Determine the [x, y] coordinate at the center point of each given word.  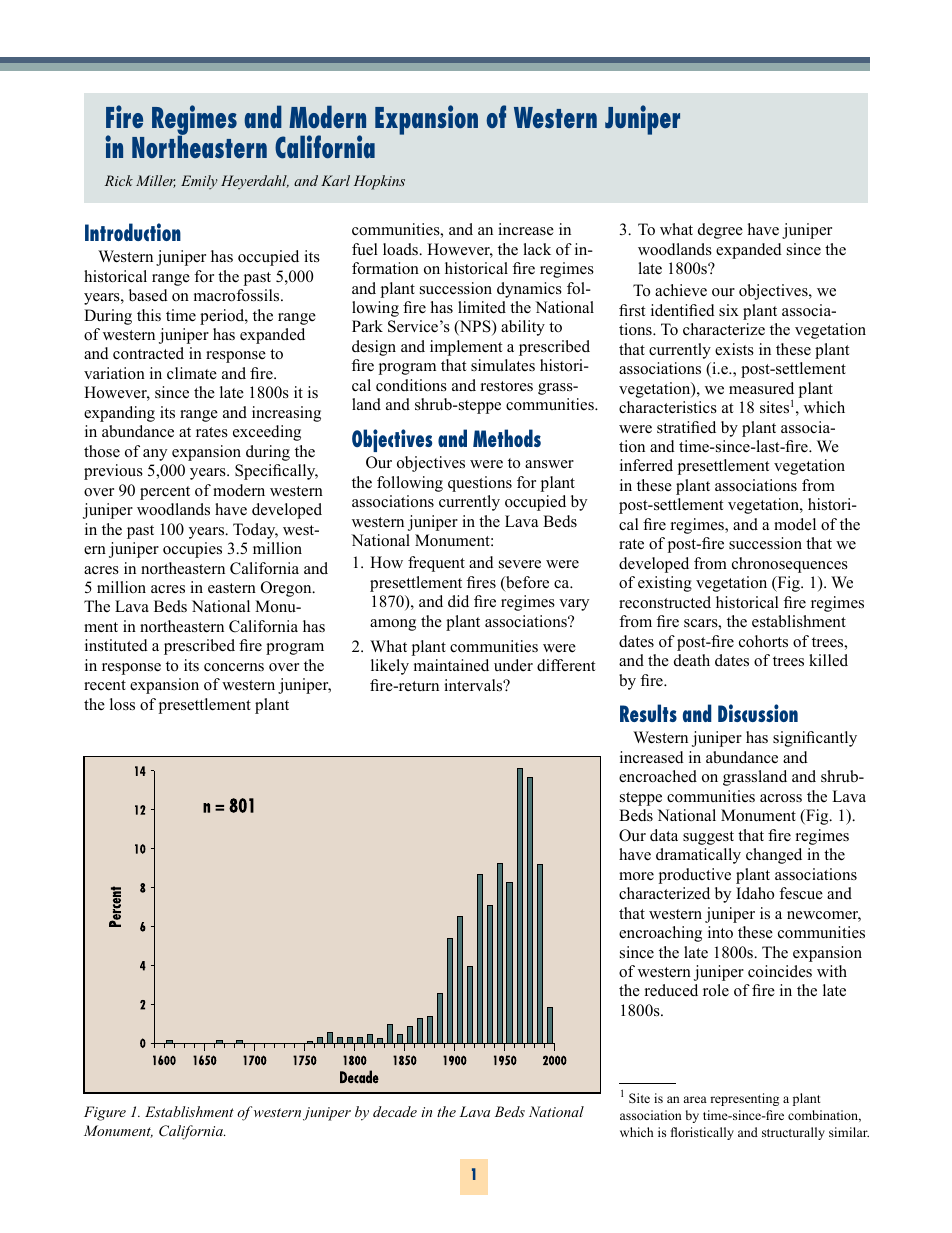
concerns [234, 667]
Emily [199, 182]
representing [744, 1099]
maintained [451, 665]
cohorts [763, 641]
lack [537, 249]
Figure [105, 1113]
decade [395, 1111]
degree [720, 231]
